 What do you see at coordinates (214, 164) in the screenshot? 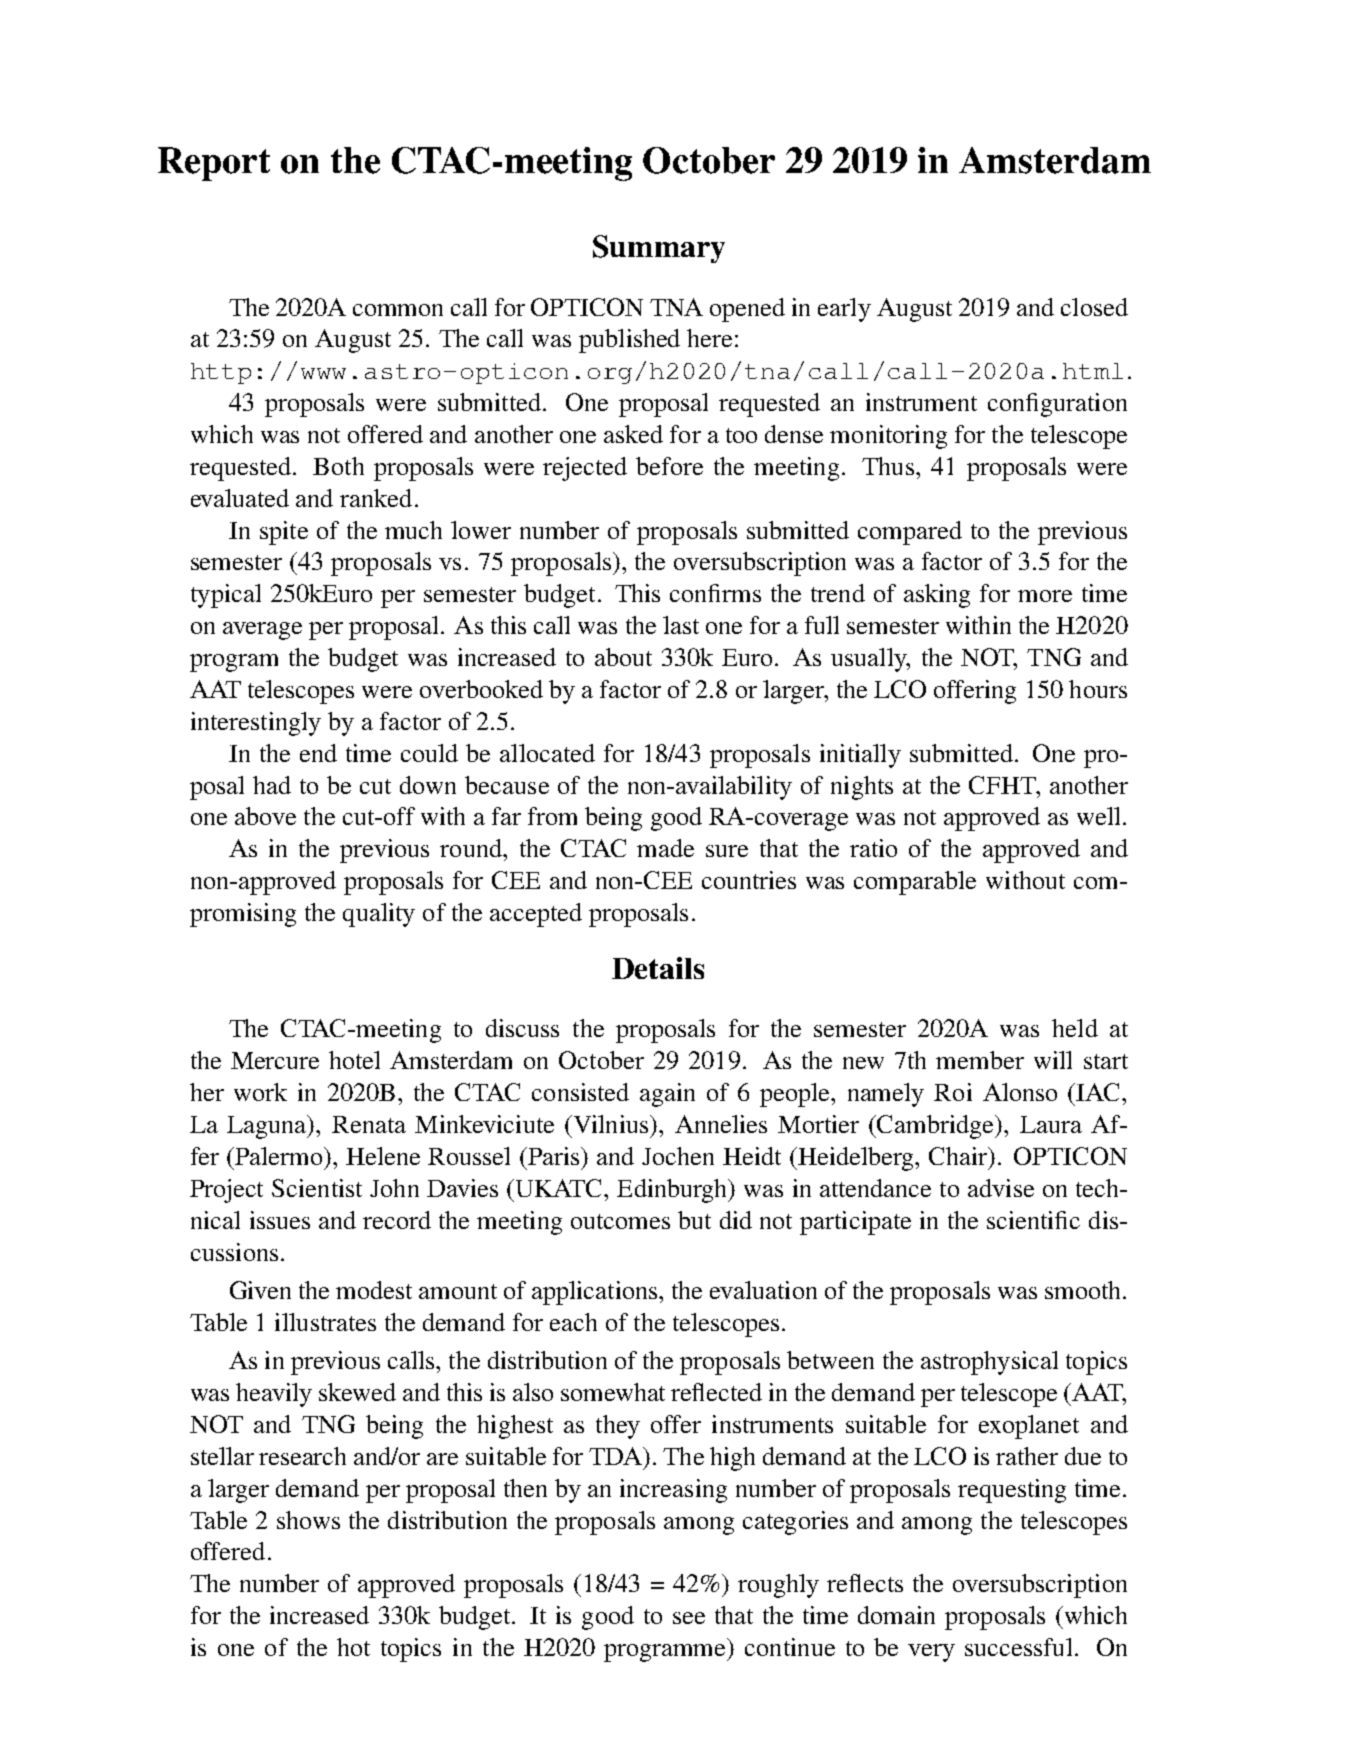
I see `Report` at bounding box center [214, 164].
